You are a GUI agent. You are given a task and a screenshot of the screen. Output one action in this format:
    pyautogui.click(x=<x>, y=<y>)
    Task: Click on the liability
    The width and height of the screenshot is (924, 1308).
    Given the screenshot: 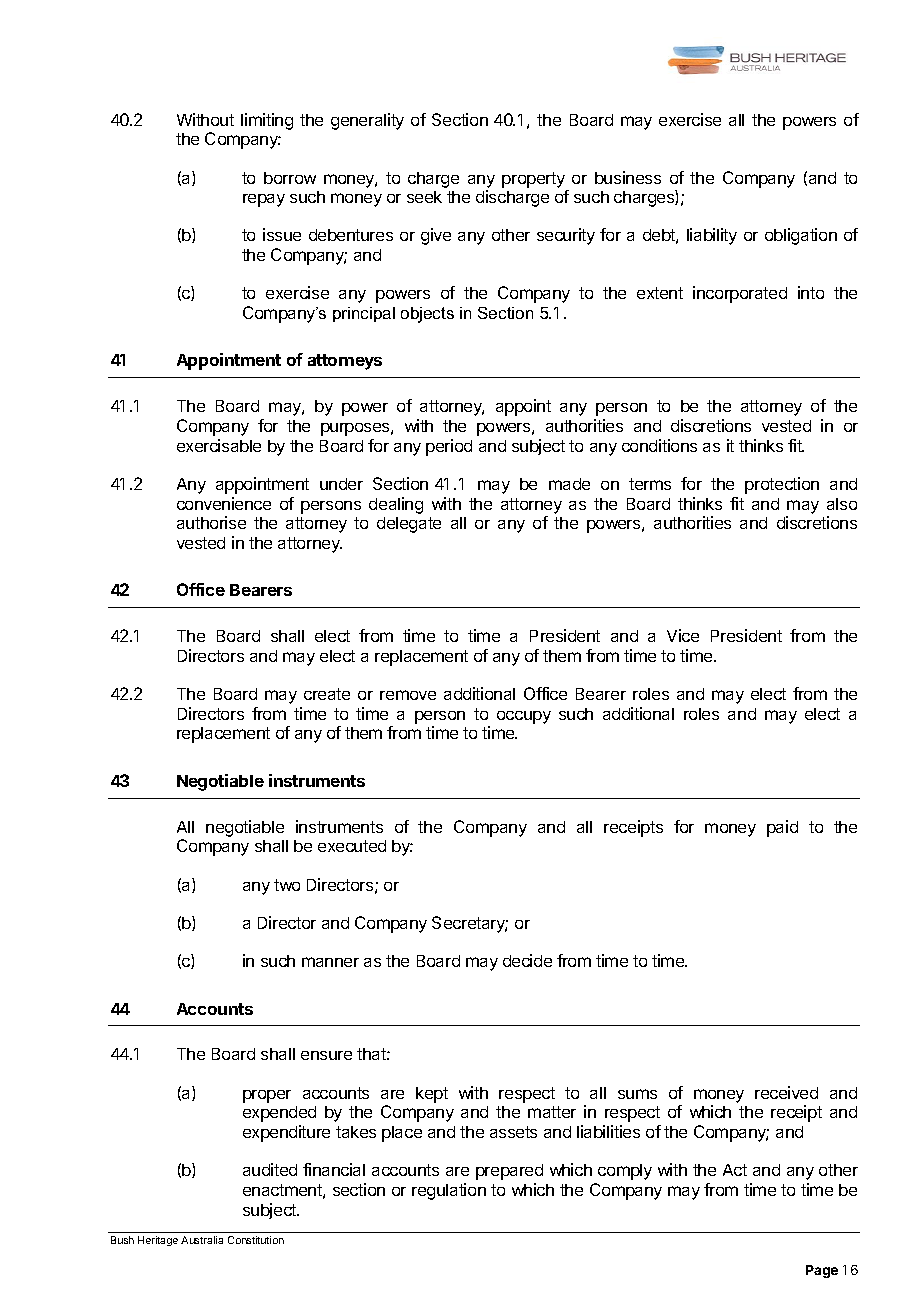 What is the action you would take?
    pyautogui.click(x=712, y=236)
